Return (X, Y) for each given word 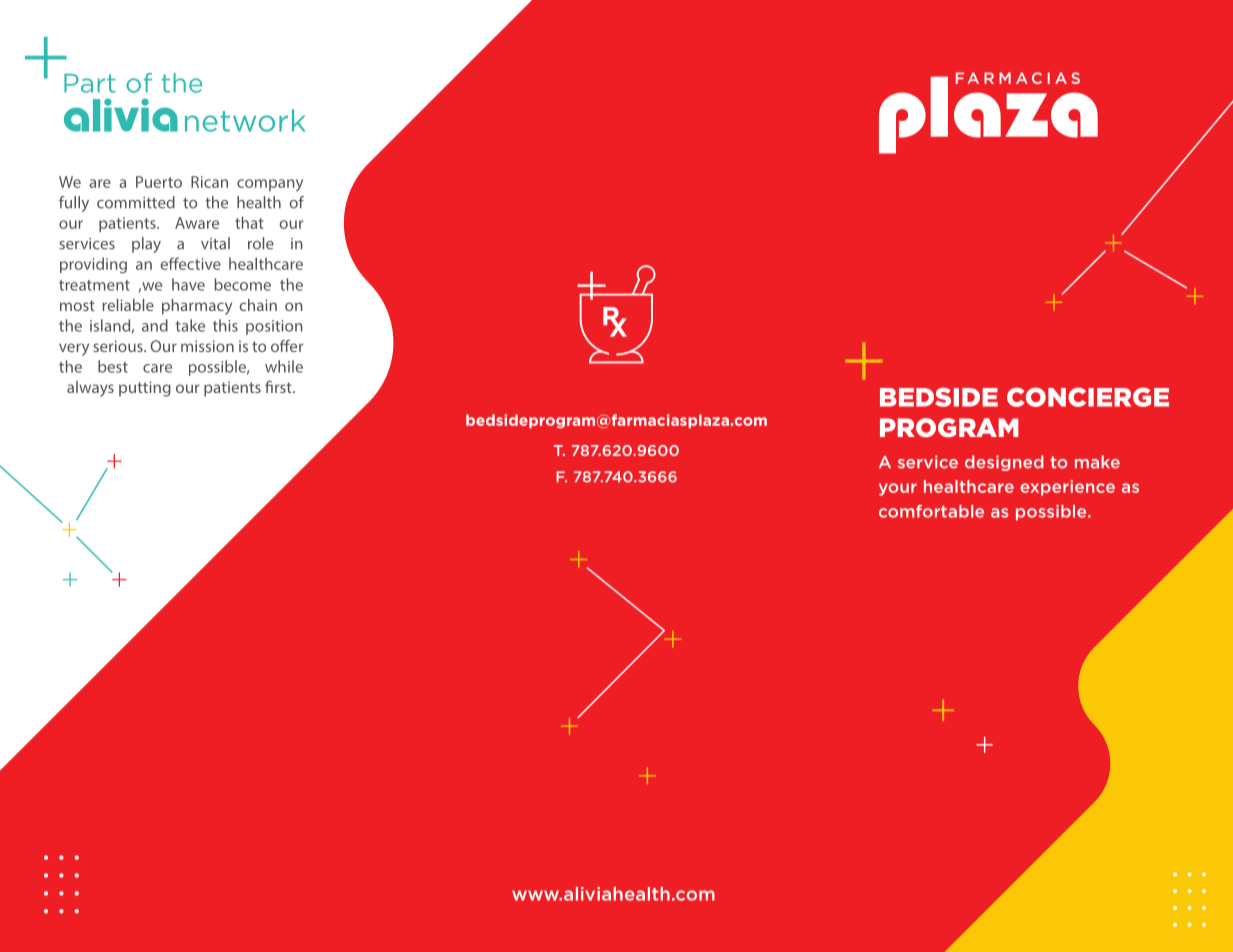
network (245, 120)
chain (258, 305)
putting (145, 389)
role (261, 243)
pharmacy (197, 307)
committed (136, 202)
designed (1004, 463)
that (249, 222)
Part (90, 83)
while (284, 366)
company (270, 185)
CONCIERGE (1088, 397)
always (90, 389)
